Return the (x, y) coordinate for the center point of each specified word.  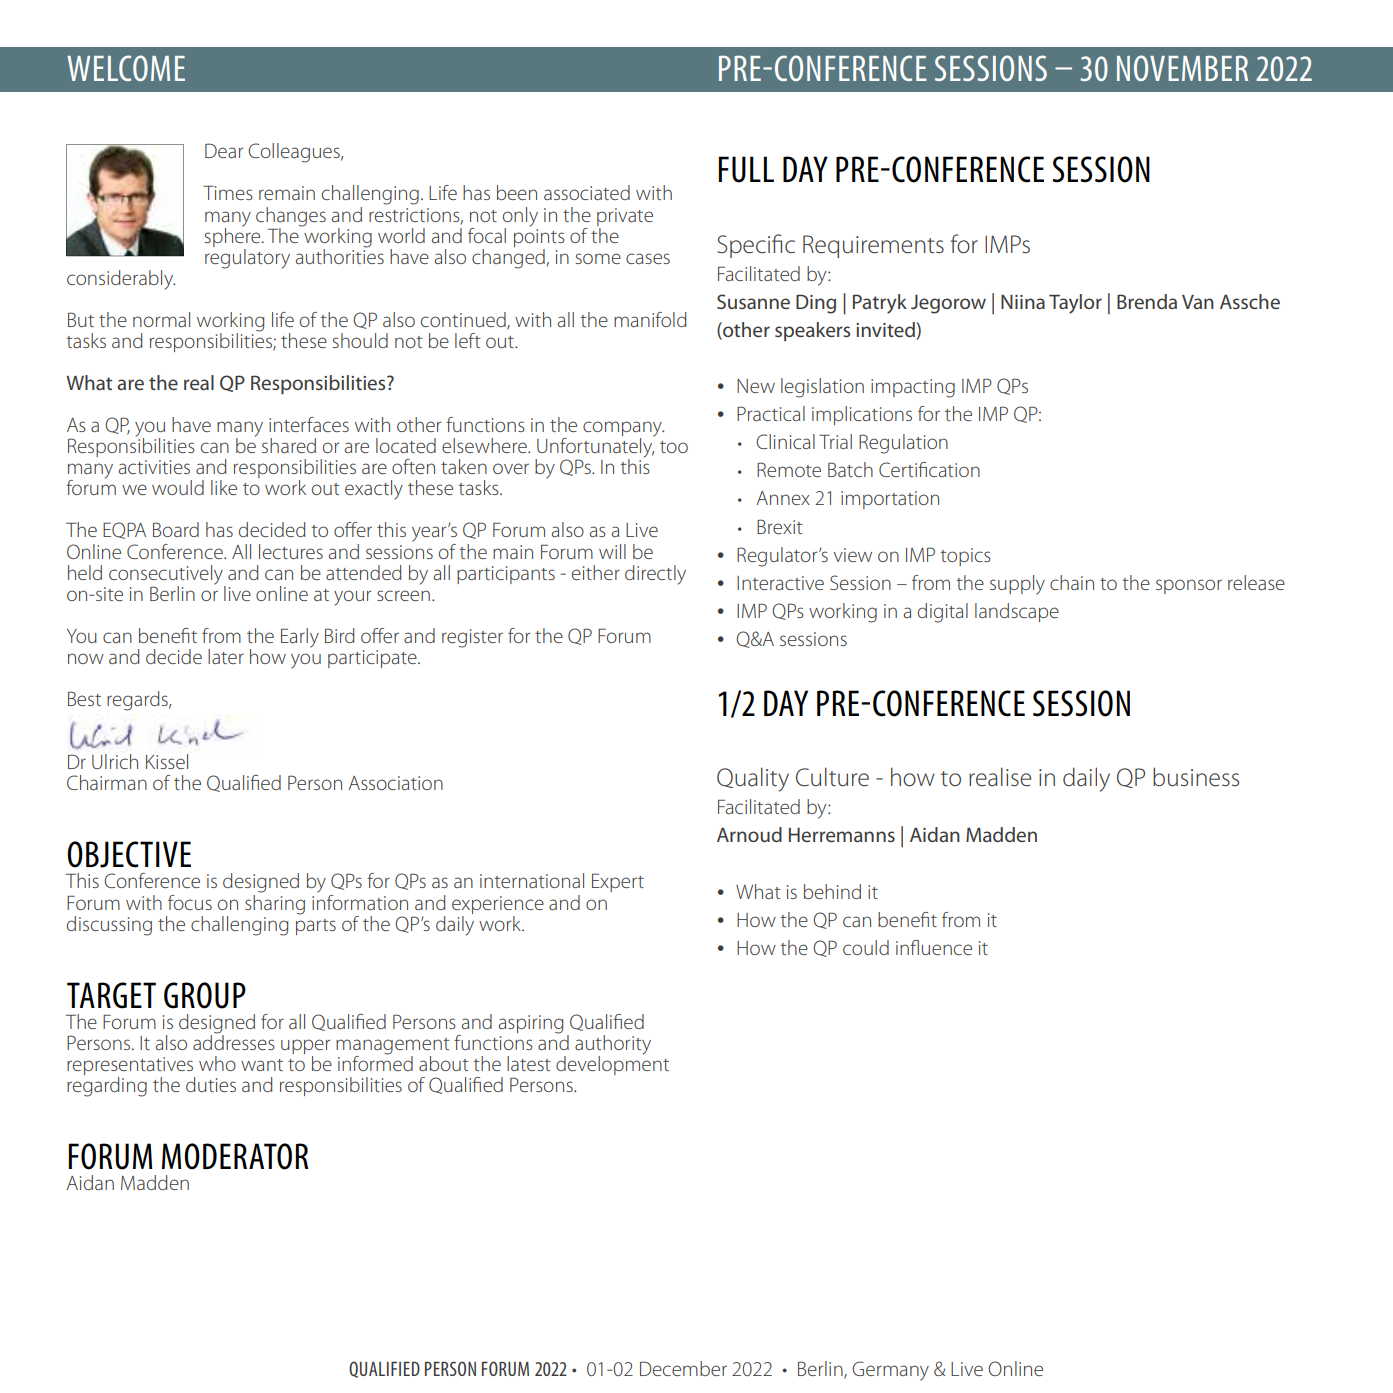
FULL (746, 169)
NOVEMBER (1182, 68)
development (612, 1064)
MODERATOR (235, 1156)
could (866, 947)
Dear (224, 150)
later (226, 656)
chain (1072, 582)
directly (655, 575)
